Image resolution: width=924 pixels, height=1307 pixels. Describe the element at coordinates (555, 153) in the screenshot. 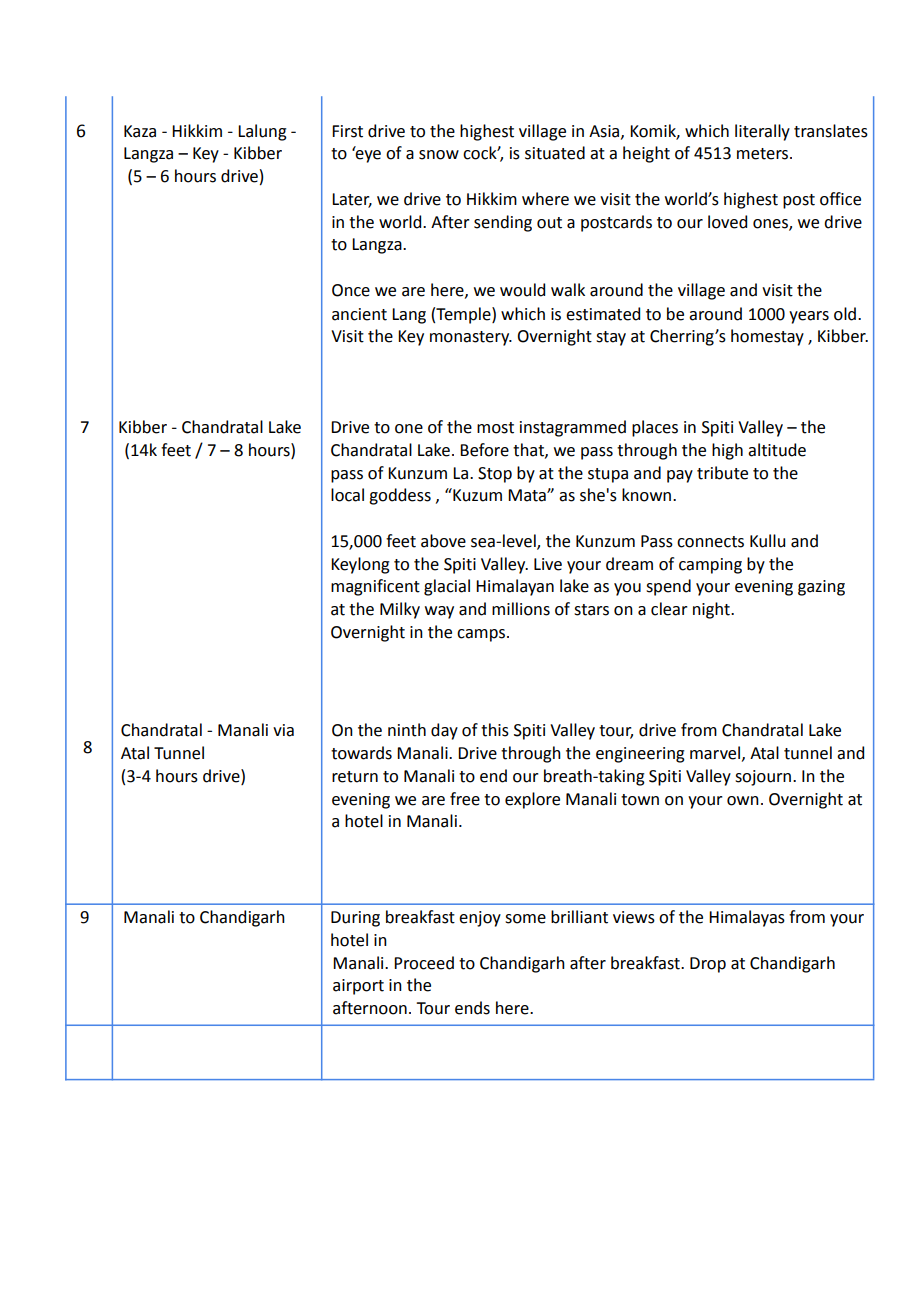

I see `situated` at that location.
